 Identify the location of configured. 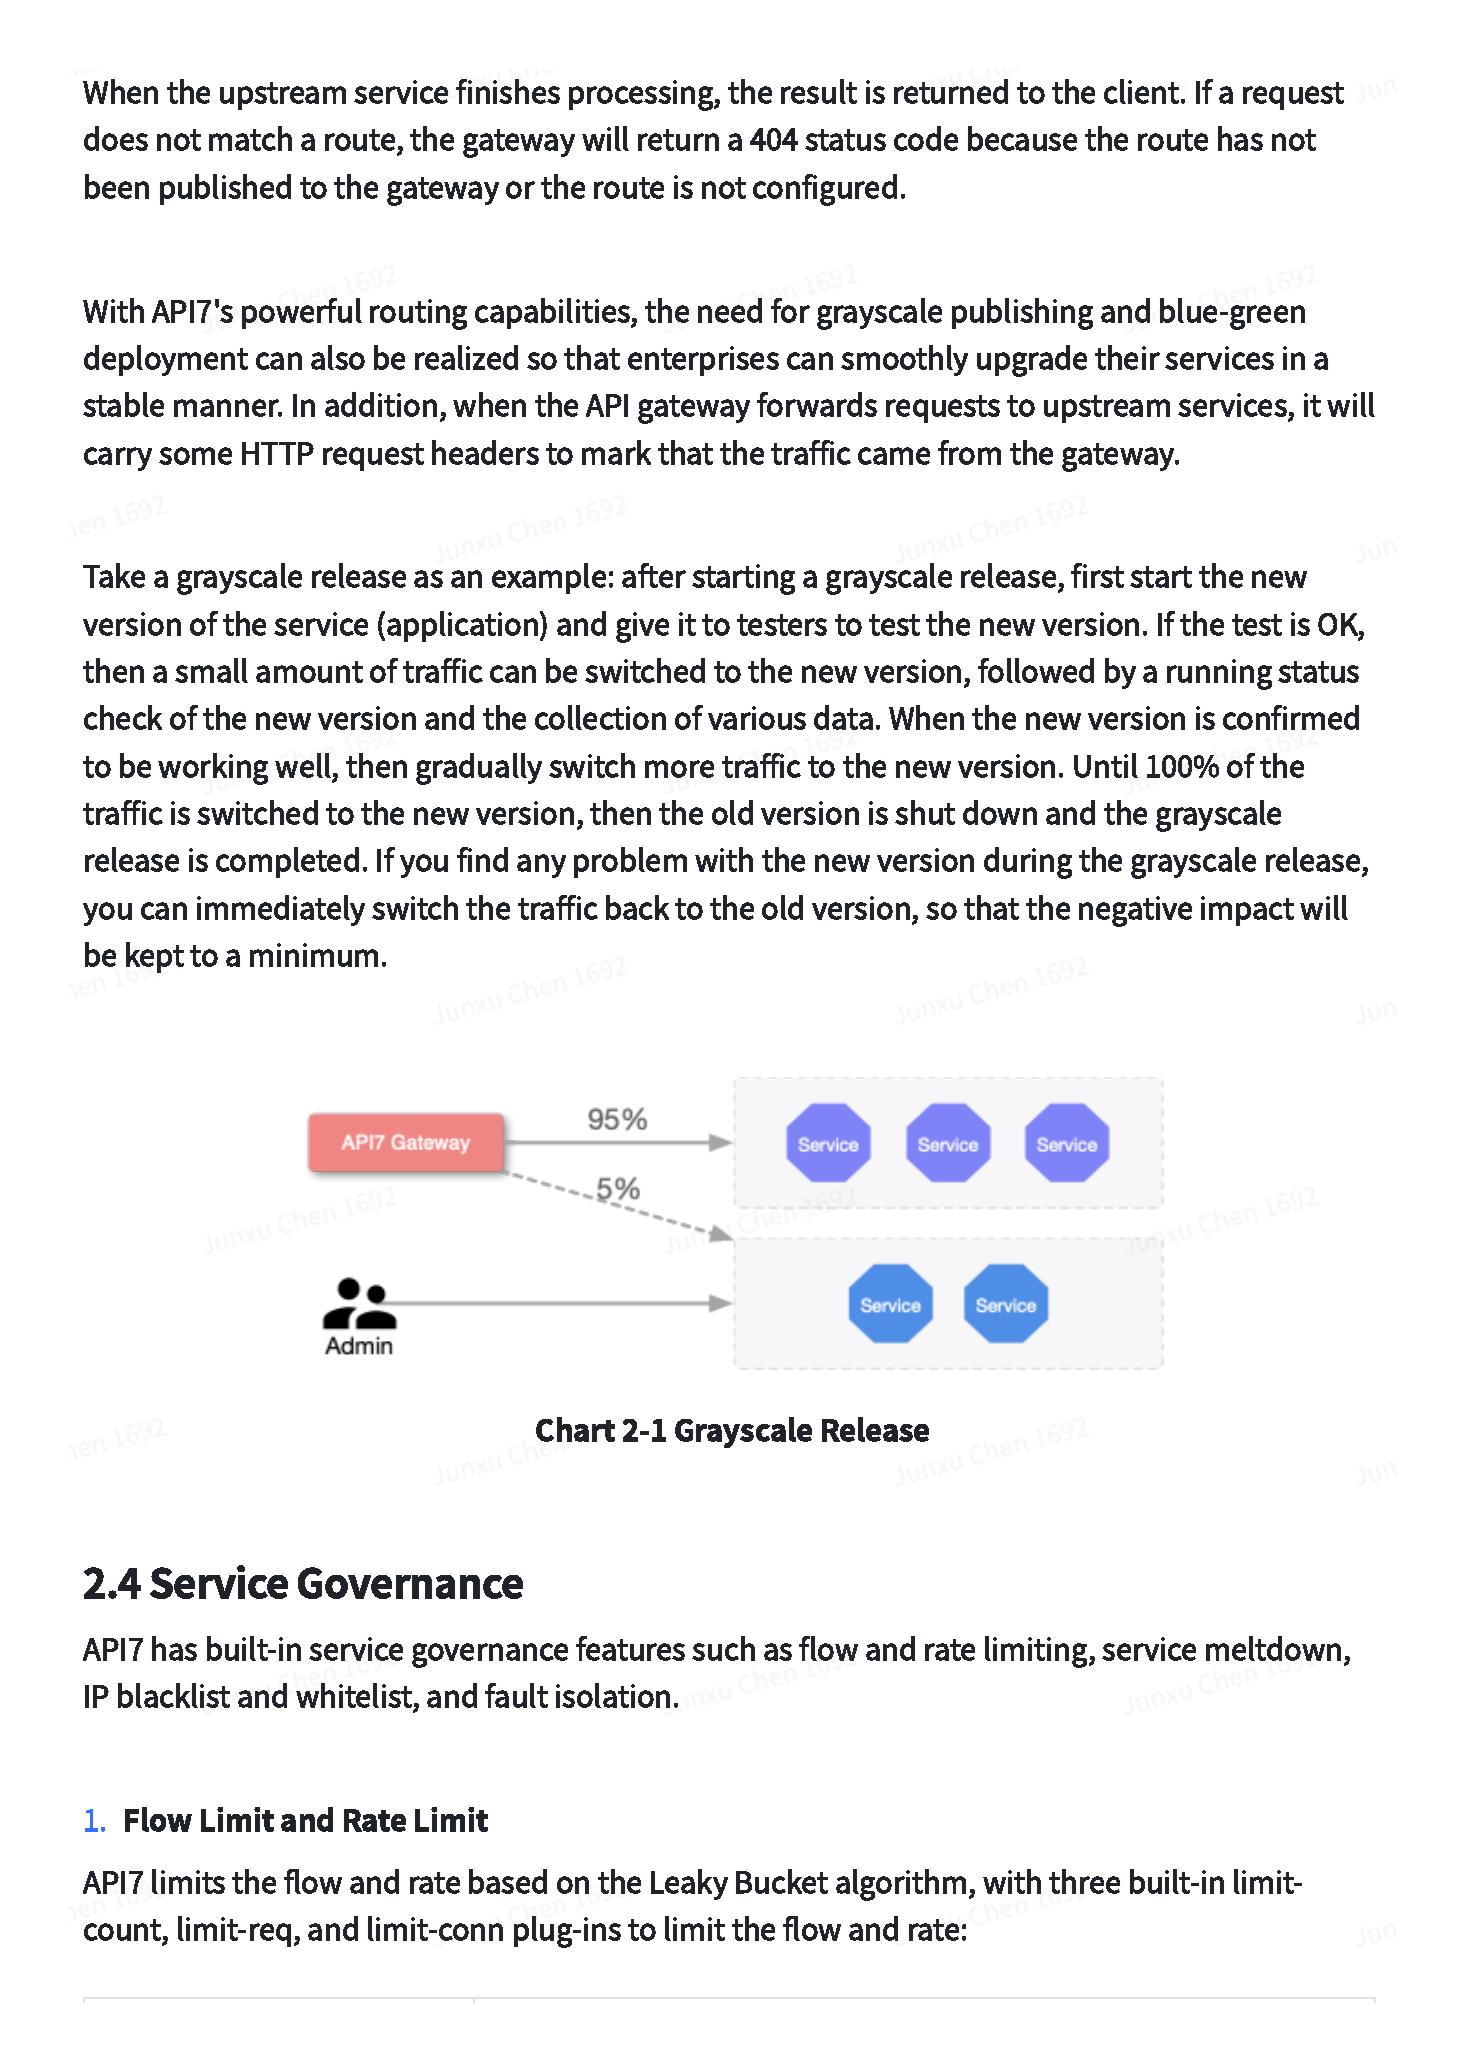
(825, 190).
